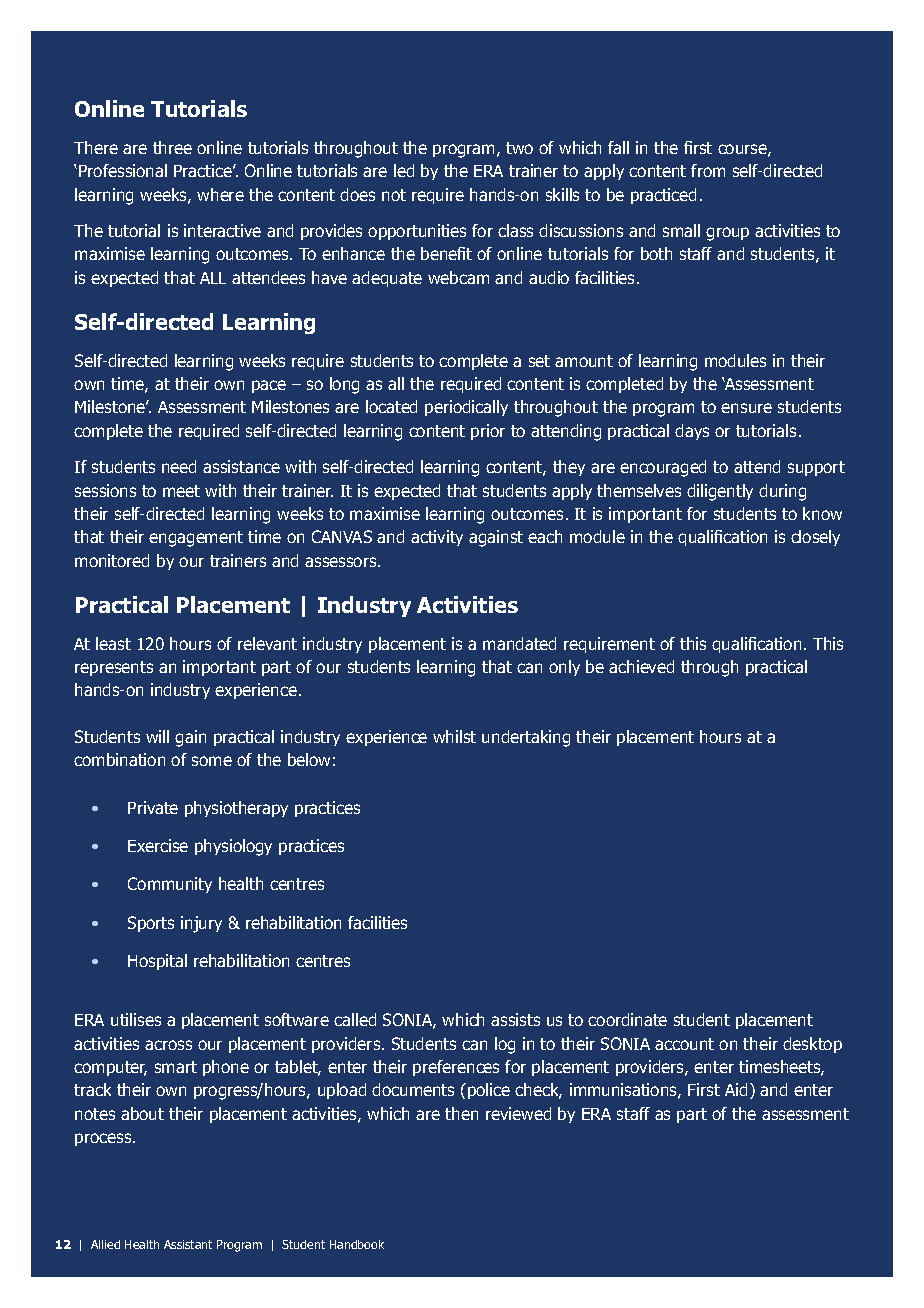 The image size is (924, 1308). Describe the element at coordinates (708, 170) in the document. I see `from` at that location.
